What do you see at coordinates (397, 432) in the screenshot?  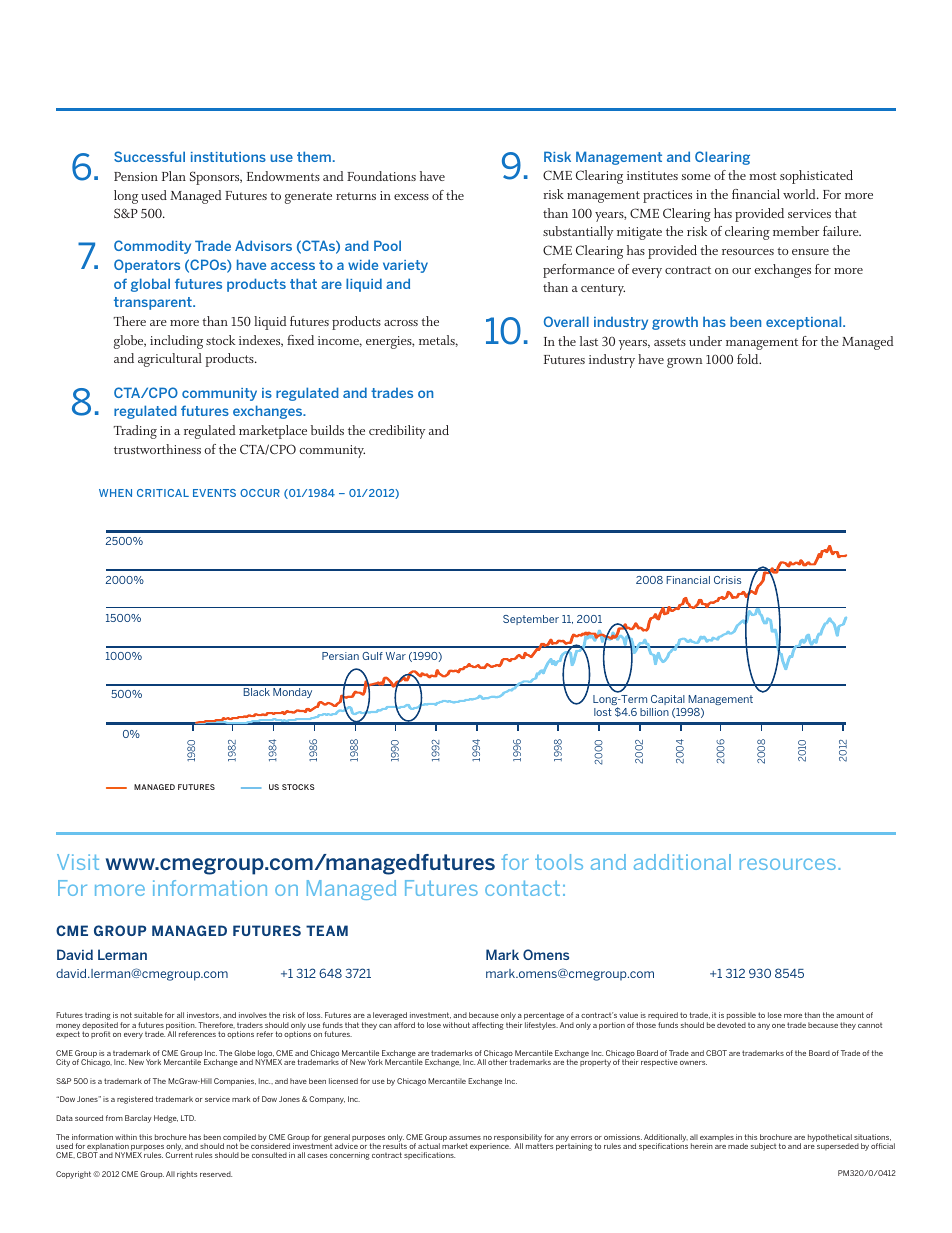 I see `credibility` at bounding box center [397, 432].
